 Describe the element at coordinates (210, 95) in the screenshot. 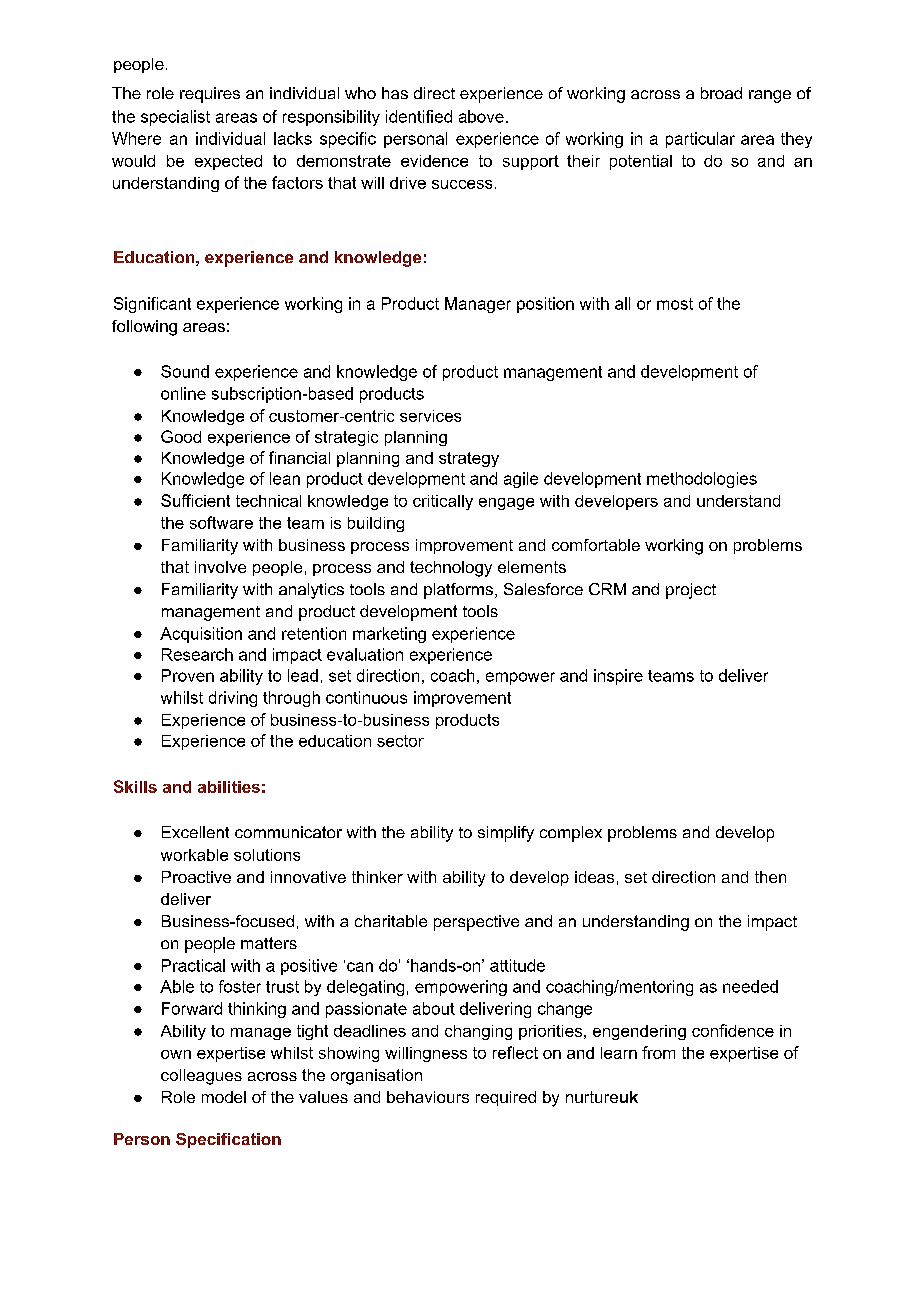

I see `requires` at that location.
